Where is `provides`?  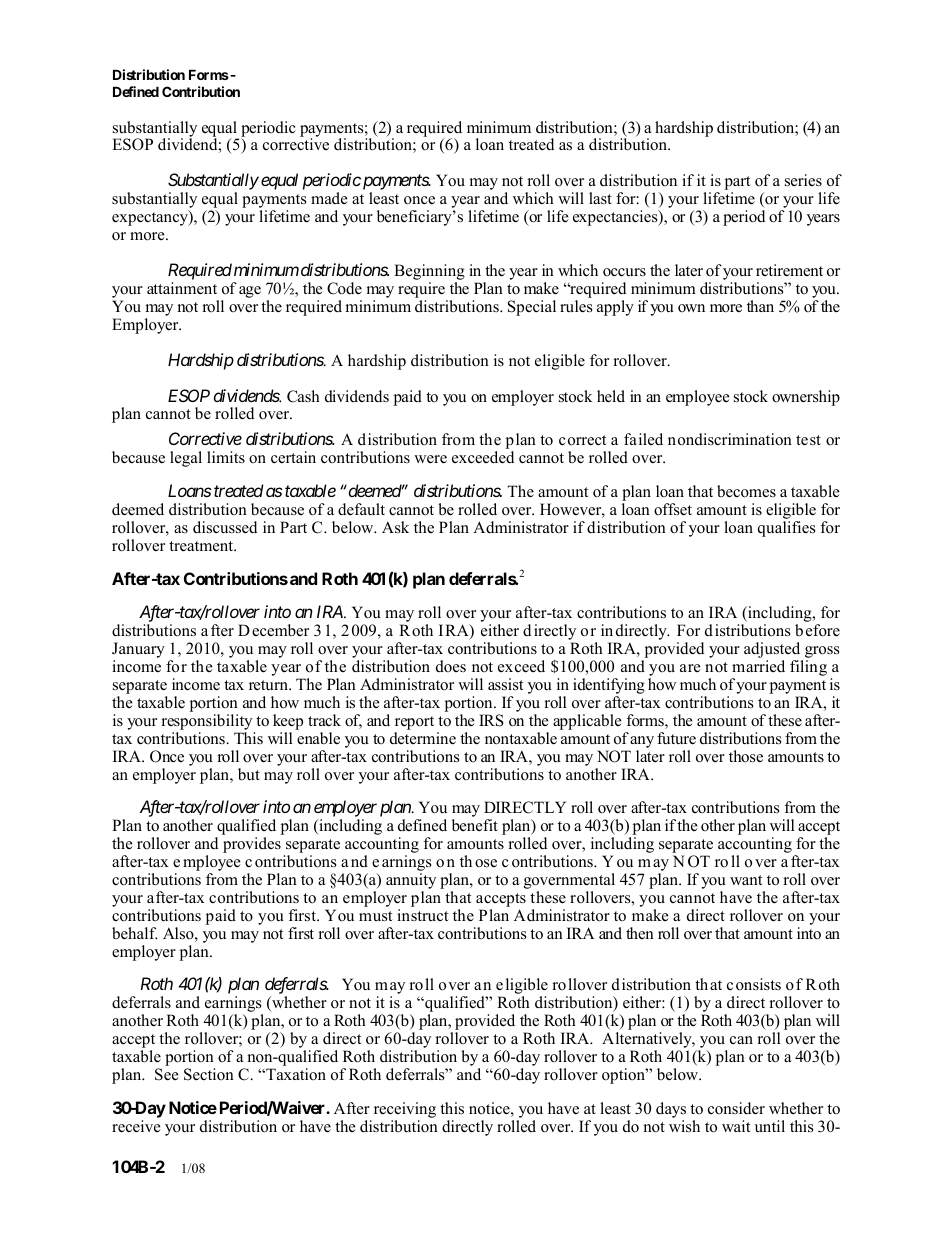
provides is located at coordinates (252, 845).
